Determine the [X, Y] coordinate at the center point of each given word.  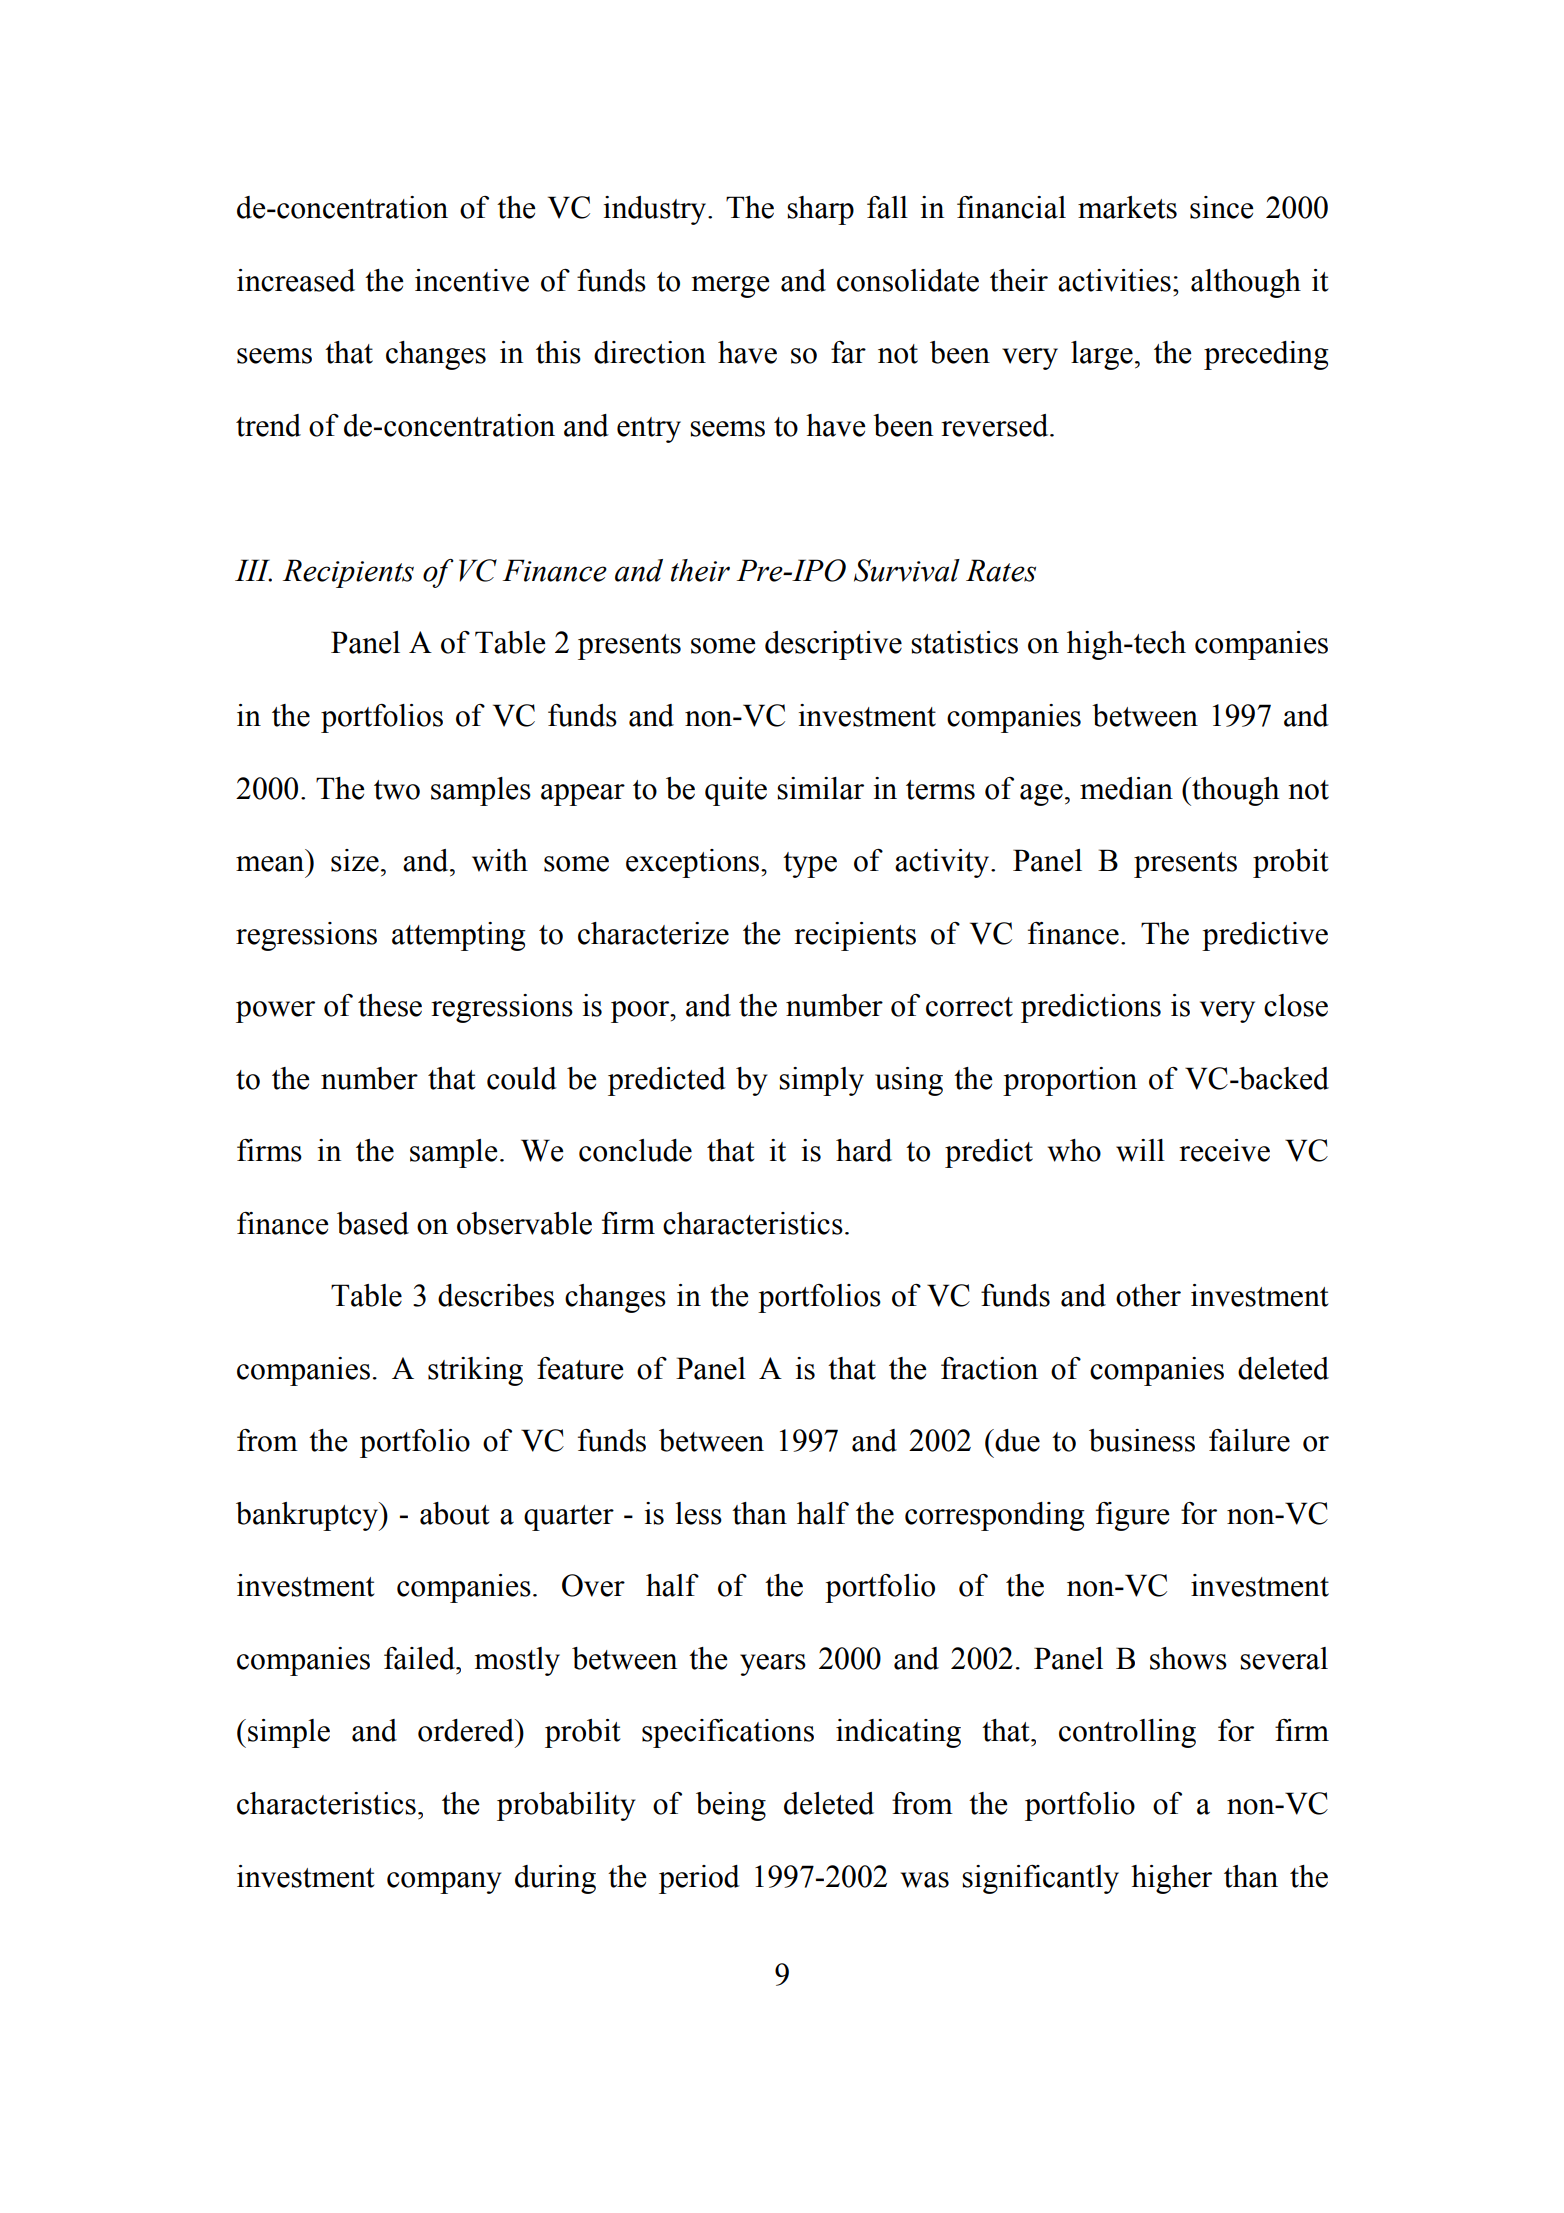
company [444, 1883]
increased [296, 280]
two [397, 790]
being [731, 1806]
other [1148, 1295]
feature [580, 1368]
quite [736, 791]
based [373, 1223]
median [1126, 788]
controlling [1127, 1733]
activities [1114, 280]
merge [731, 287]
